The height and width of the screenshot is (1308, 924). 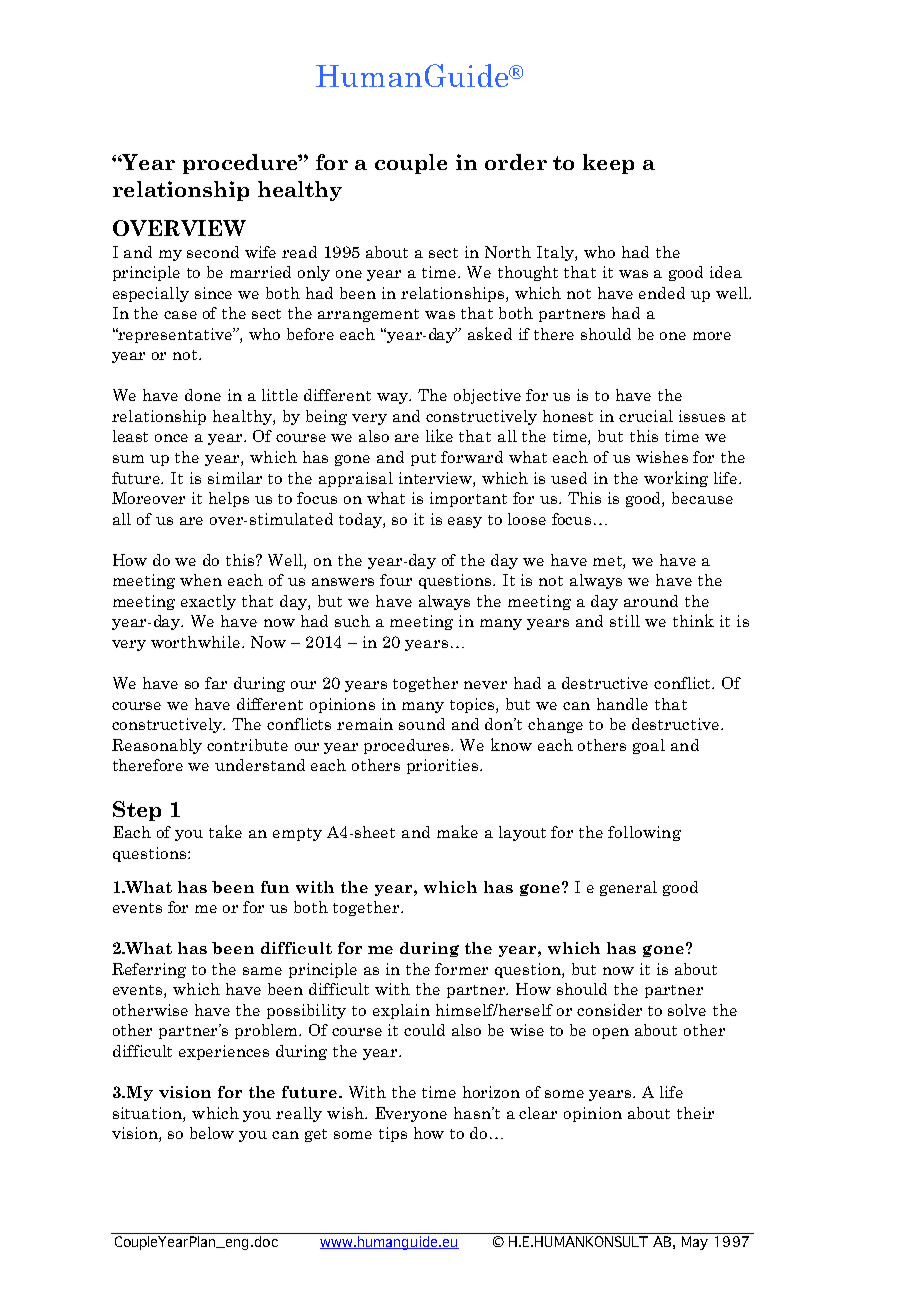 What do you see at coordinates (628, 888) in the screenshot?
I see `general` at bounding box center [628, 888].
